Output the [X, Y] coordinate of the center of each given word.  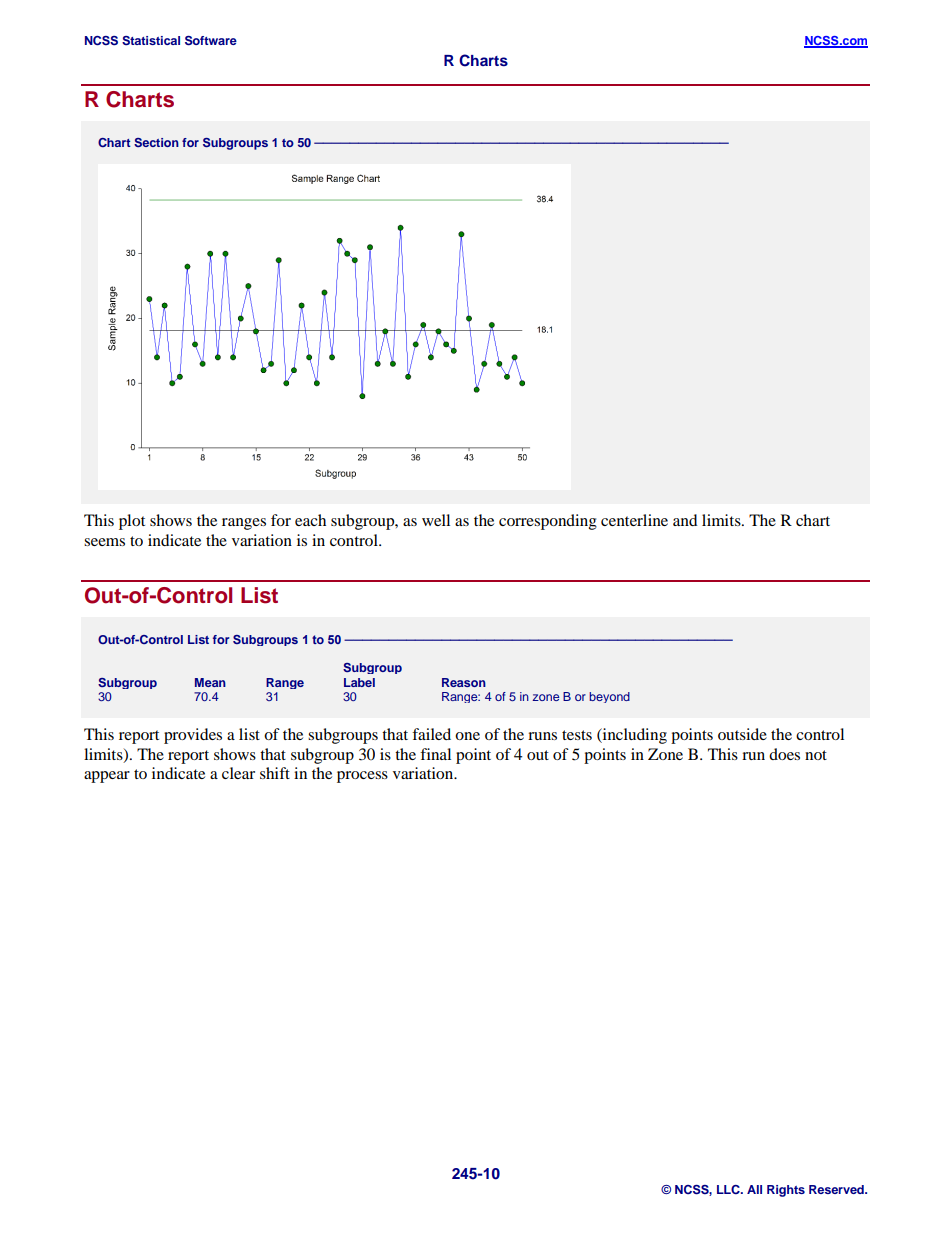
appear [107, 777]
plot [132, 522]
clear [238, 773]
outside [742, 734]
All [754, 1189]
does [784, 754]
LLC [729, 1189]
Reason [464, 682]
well [436, 520]
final [435, 754]
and [685, 520]
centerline [634, 520]
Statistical [151, 41]
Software [211, 41]
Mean [210, 682]
